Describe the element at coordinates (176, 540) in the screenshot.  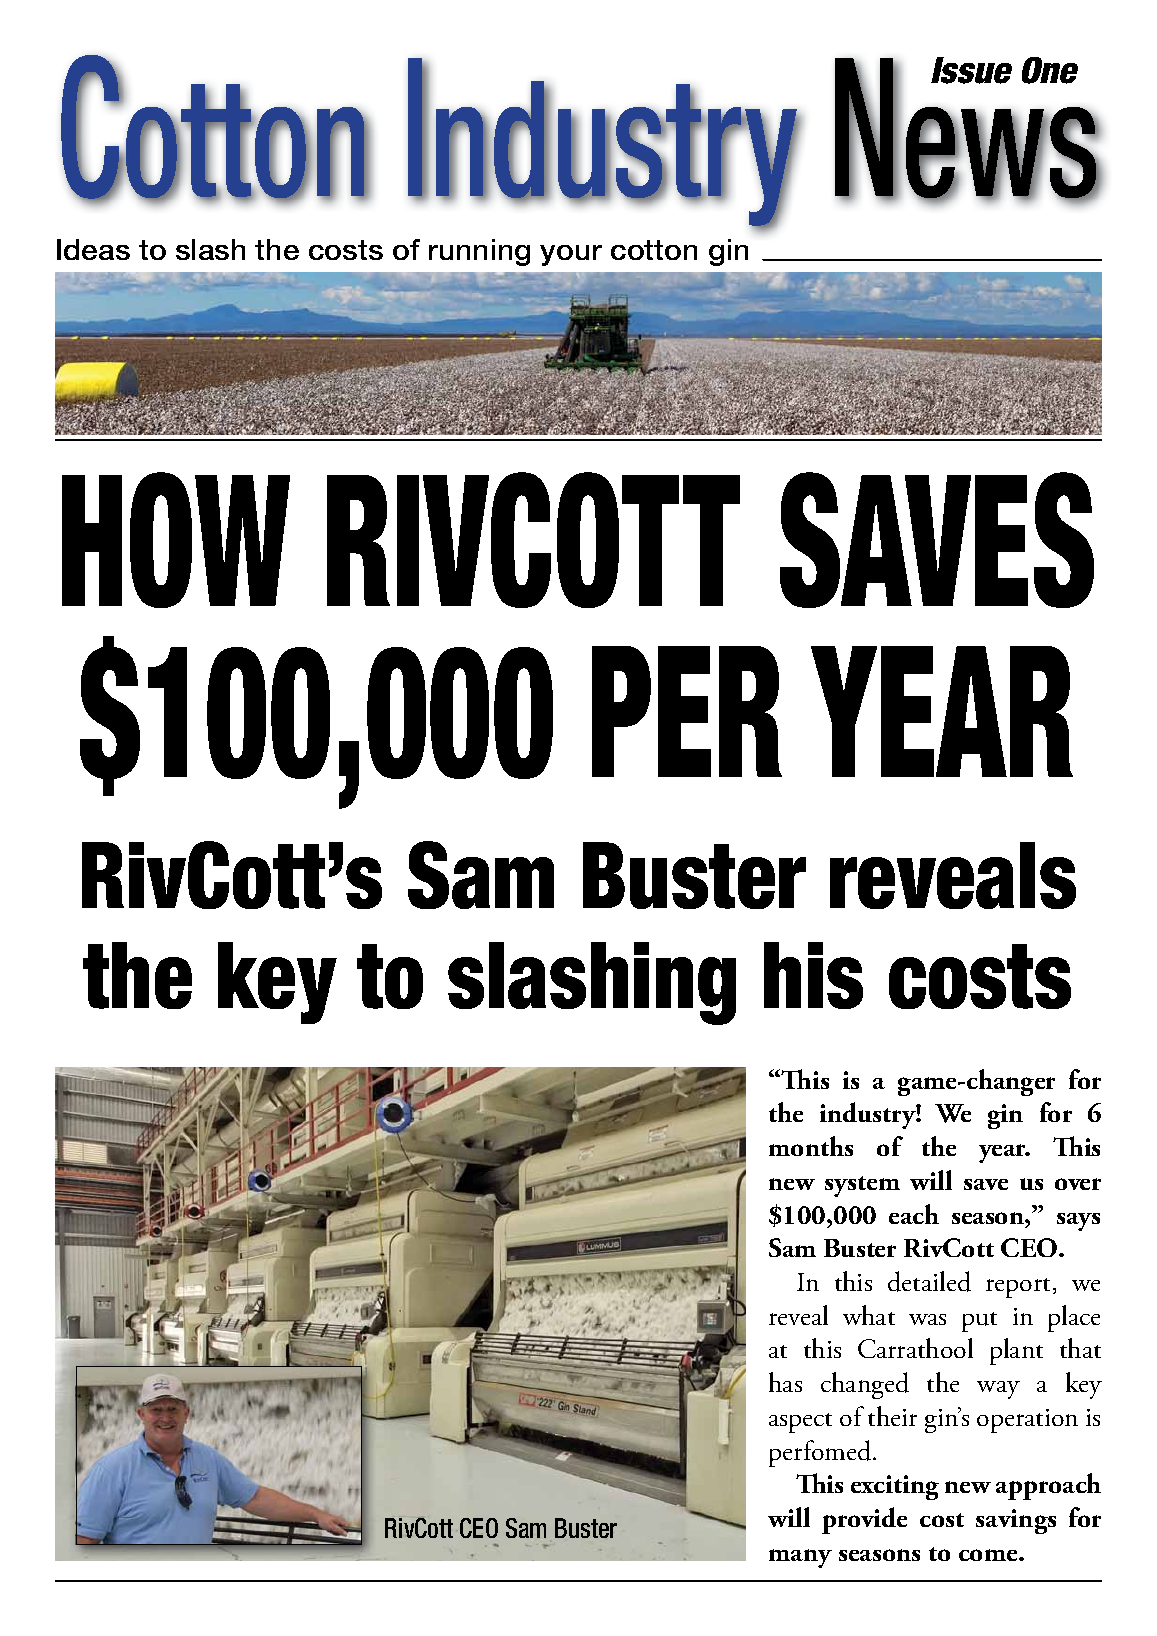
I see `HOW` at that location.
